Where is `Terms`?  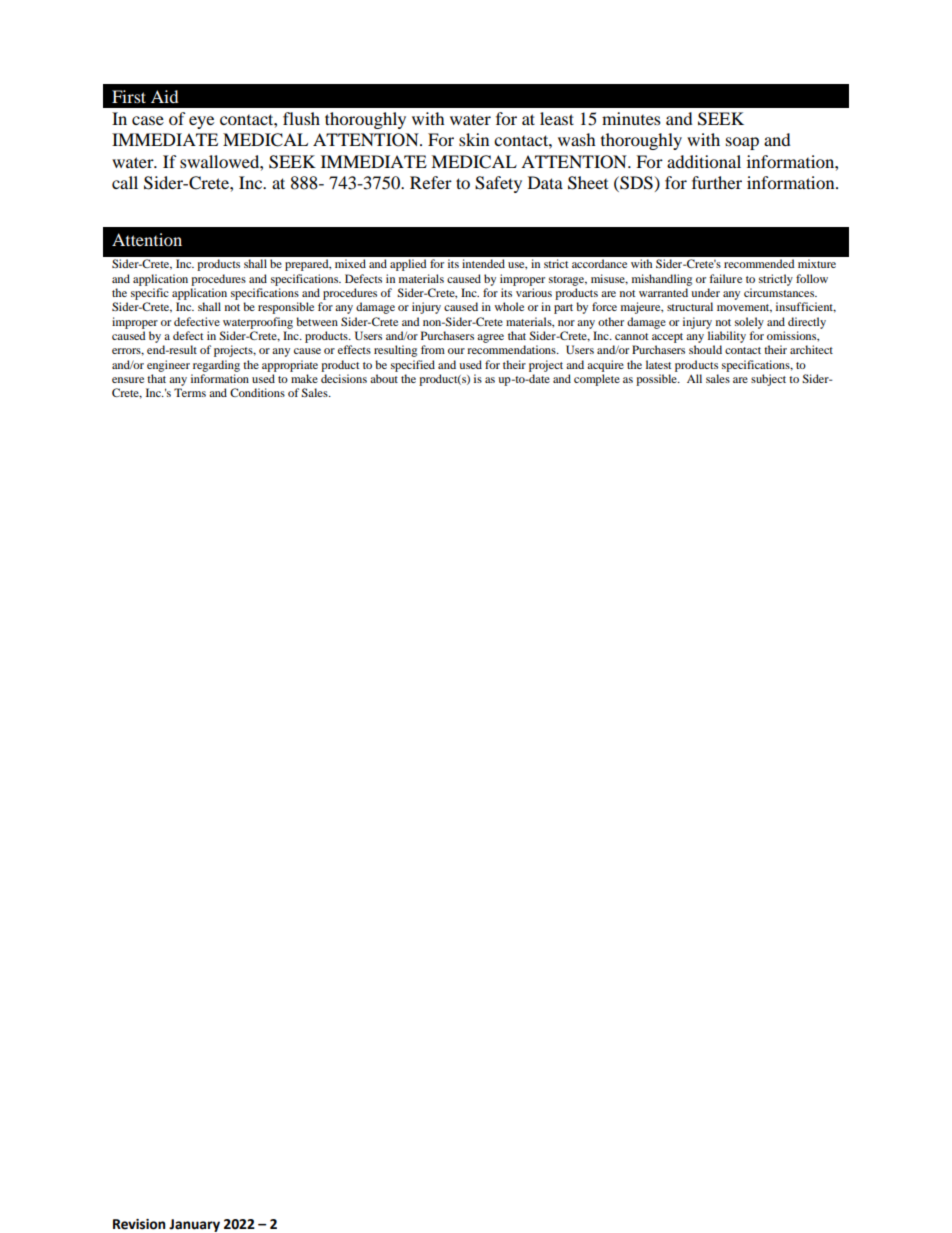
Terms is located at coordinates (190, 392).
